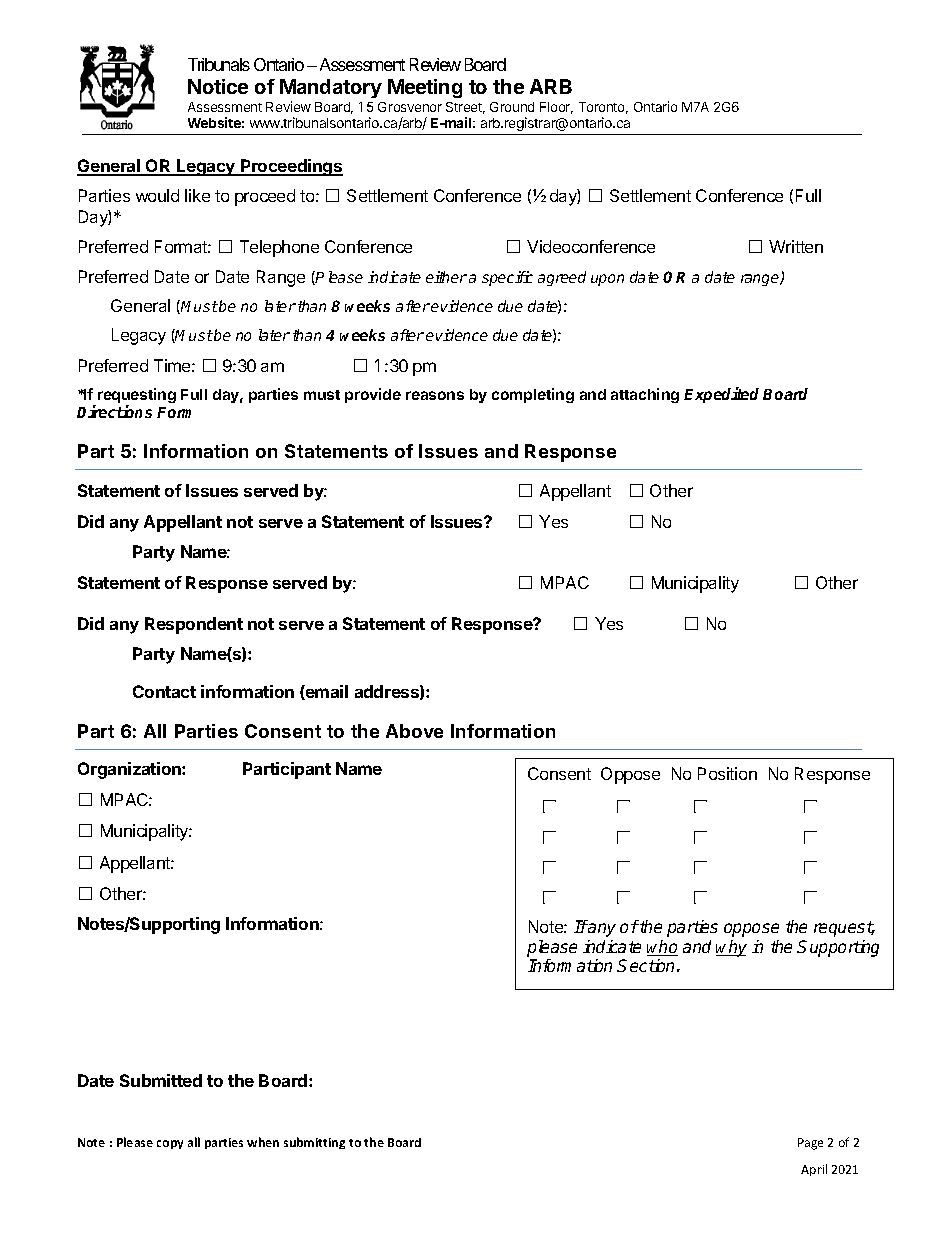 This page has height=1233, width=952. Describe the element at coordinates (170, 1144) in the page. I see `copy` at that location.
